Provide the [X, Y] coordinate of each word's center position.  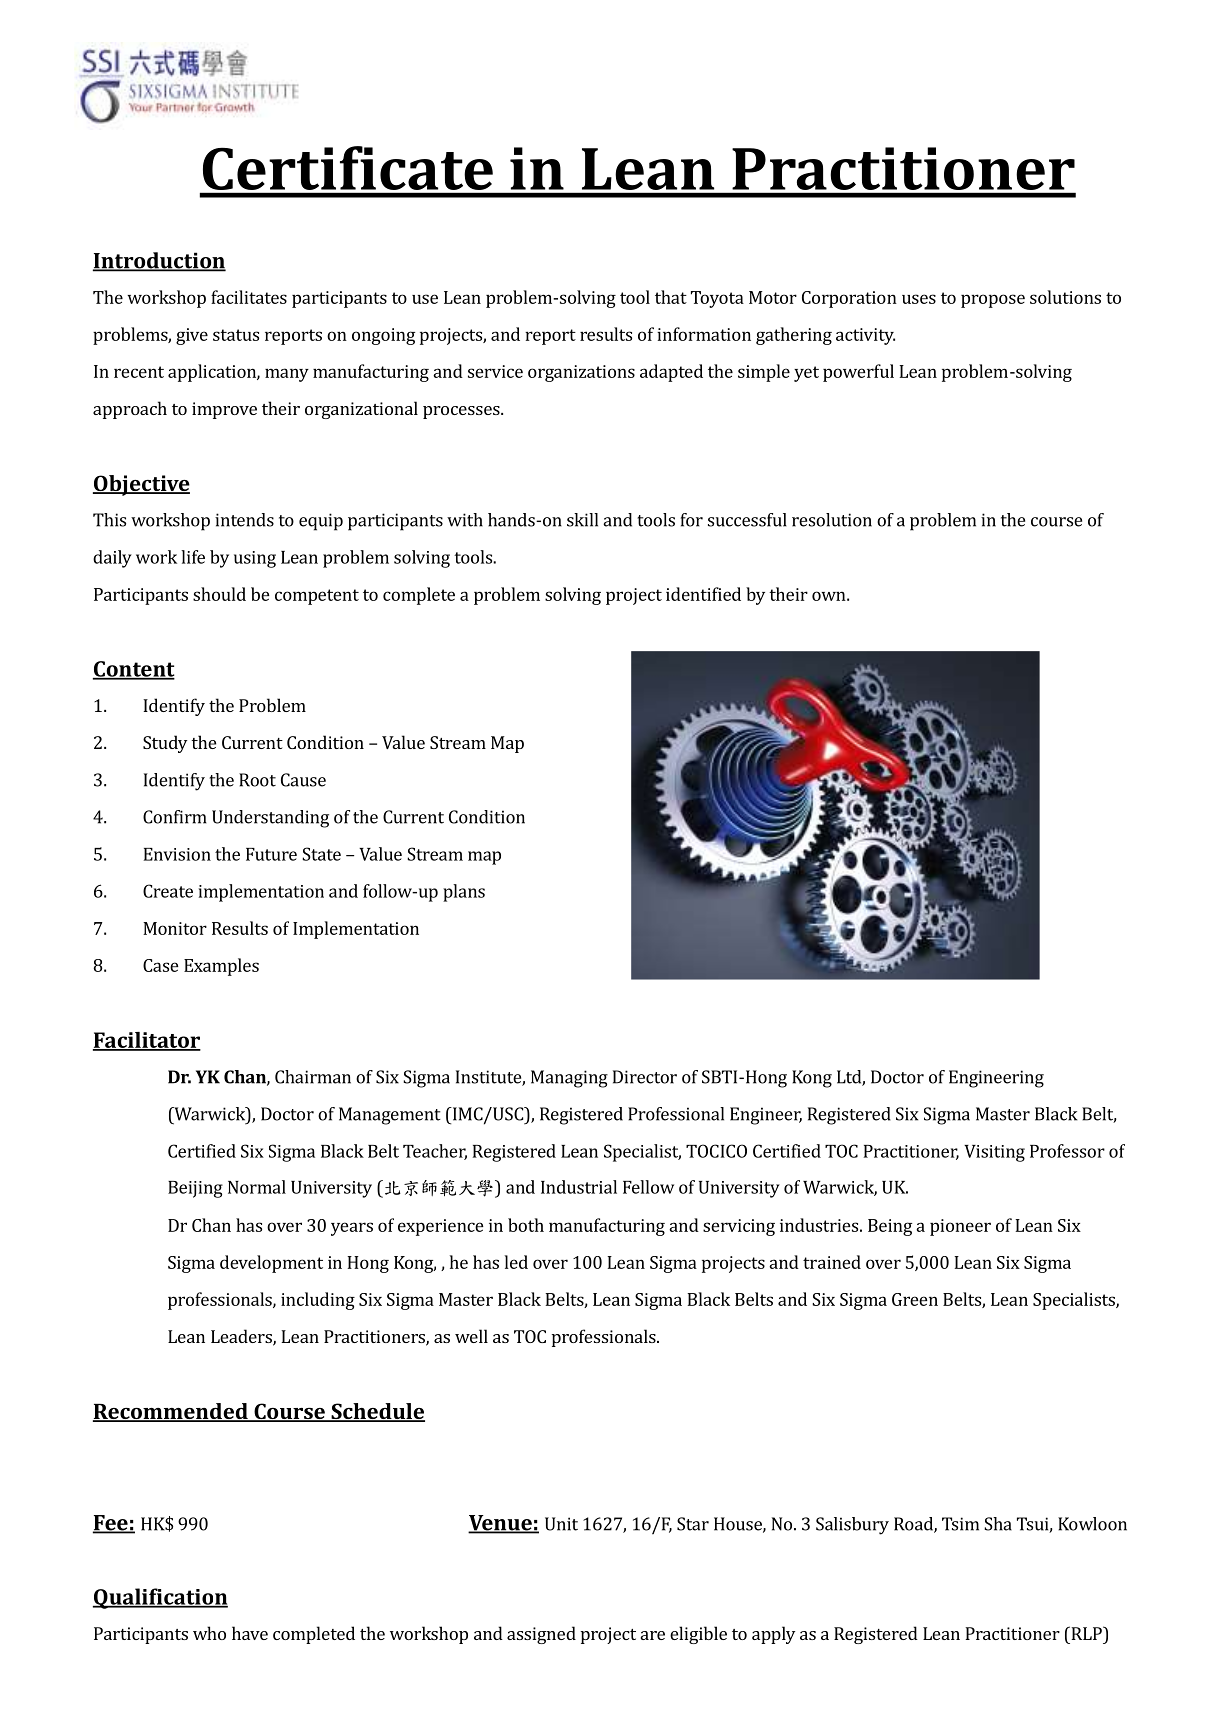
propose [993, 301]
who [209, 1633]
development [271, 1264]
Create [168, 891]
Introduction [159, 261]
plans [464, 893]
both [526, 1225]
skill [582, 520]
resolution [832, 520]
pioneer [960, 1227]
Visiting [994, 1153]
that [671, 297]
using [255, 559]
